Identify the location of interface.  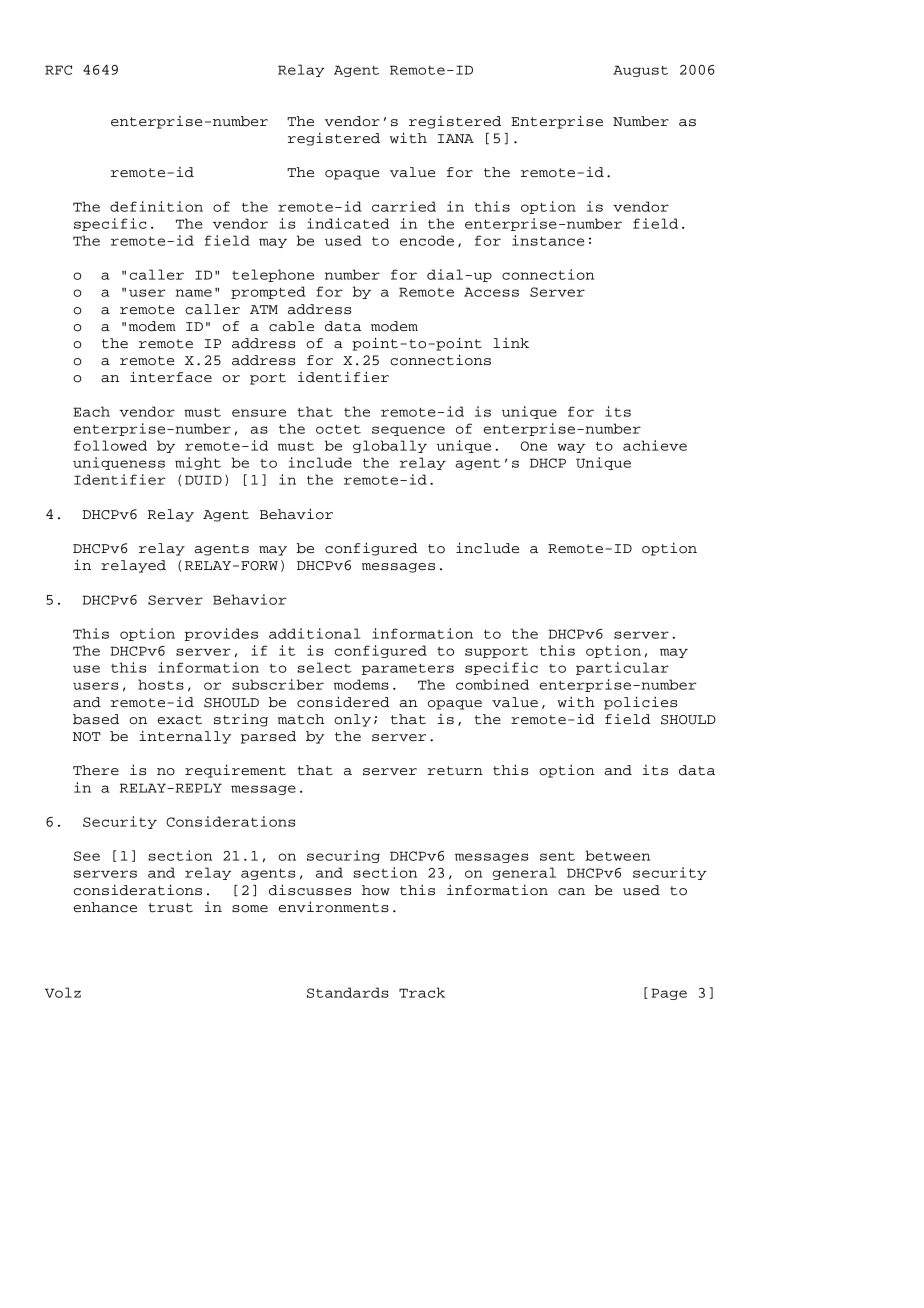
(171, 377).
